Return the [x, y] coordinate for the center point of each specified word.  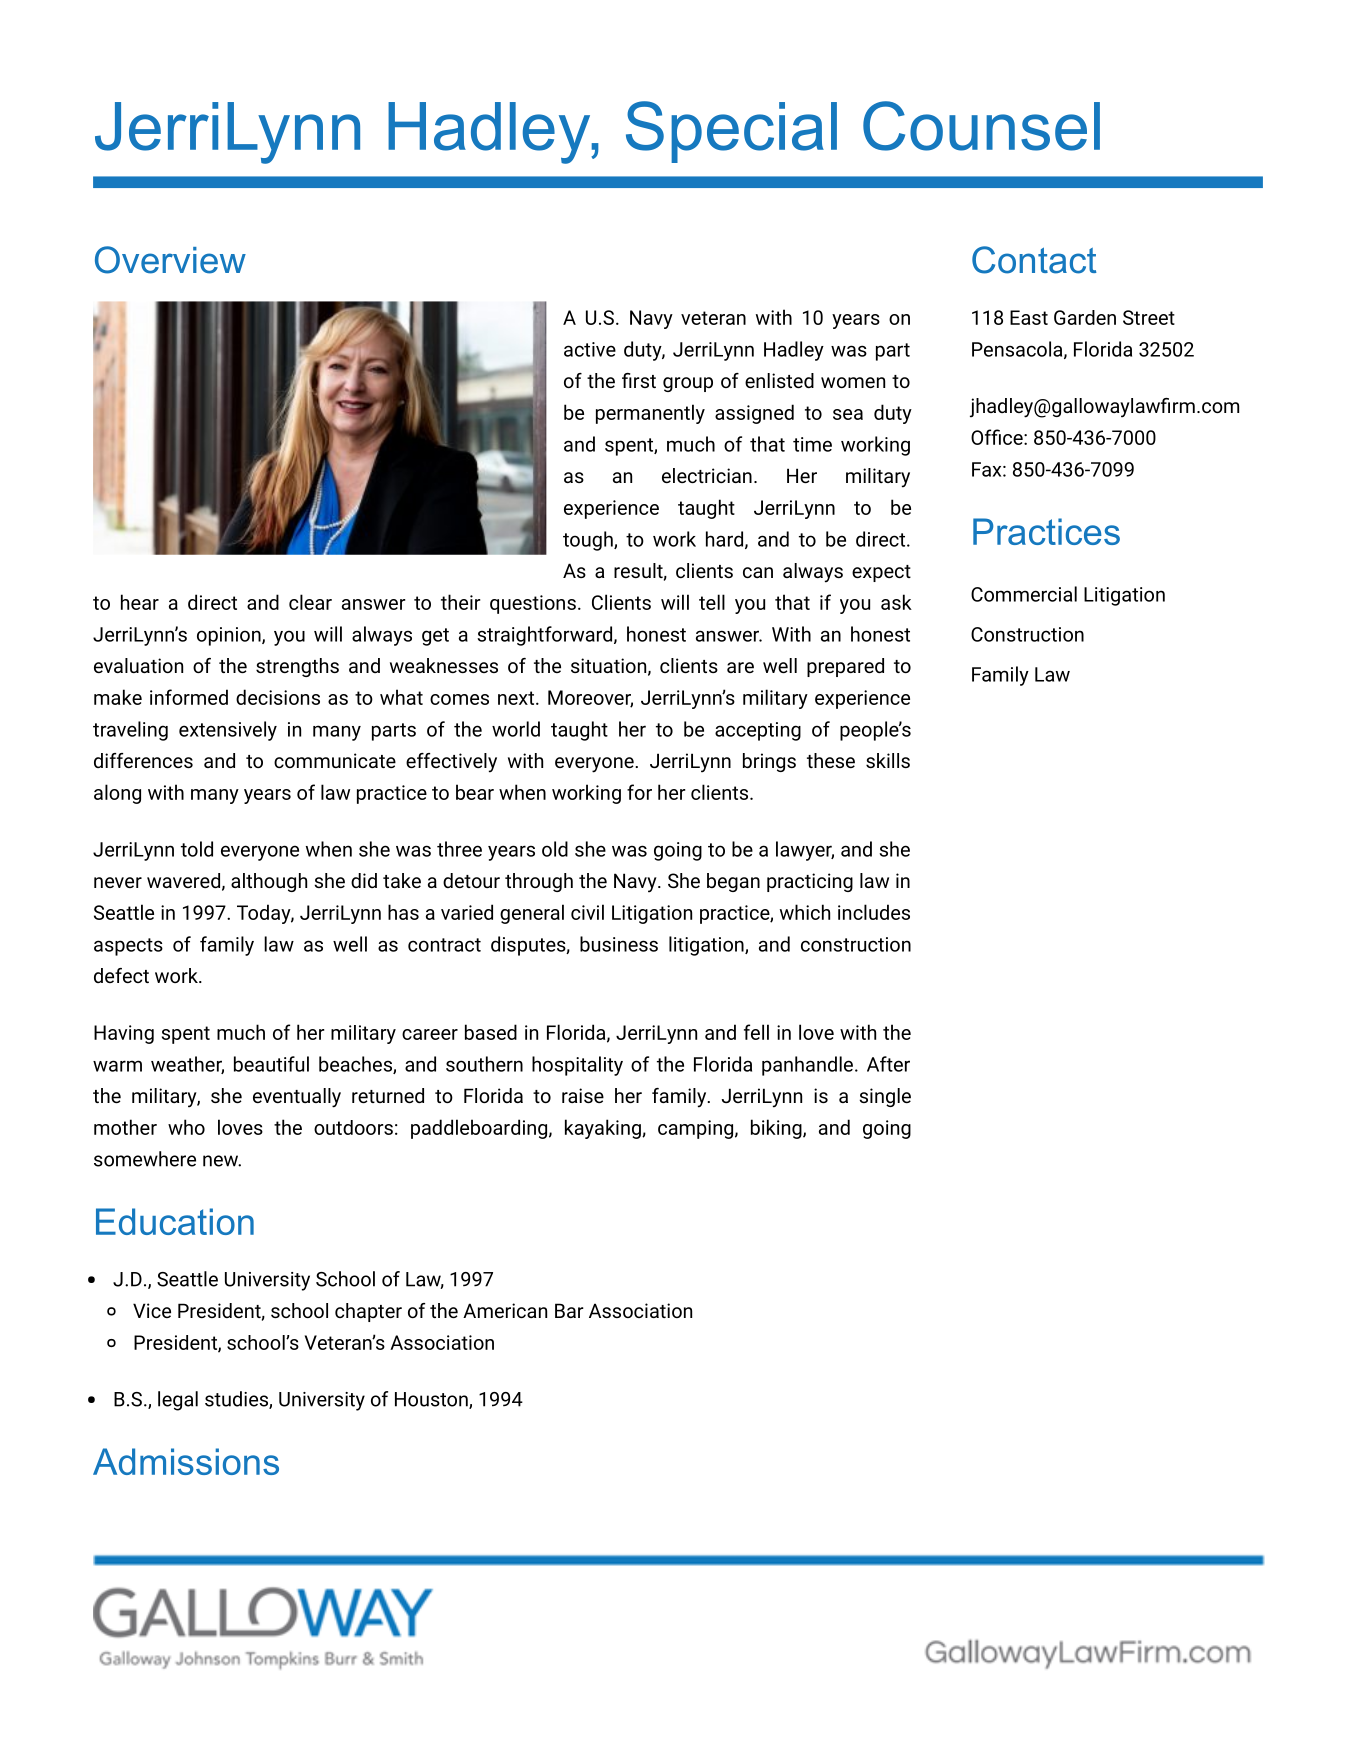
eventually [297, 1098]
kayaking [604, 1129]
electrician [707, 475]
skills [888, 760]
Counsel [981, 126]
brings [769, 762]
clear [310, 602]
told [197, 849]
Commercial [1024, 594]
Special [731, 132]
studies [237, 1400]
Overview [170, 260]
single [885, 1097]
